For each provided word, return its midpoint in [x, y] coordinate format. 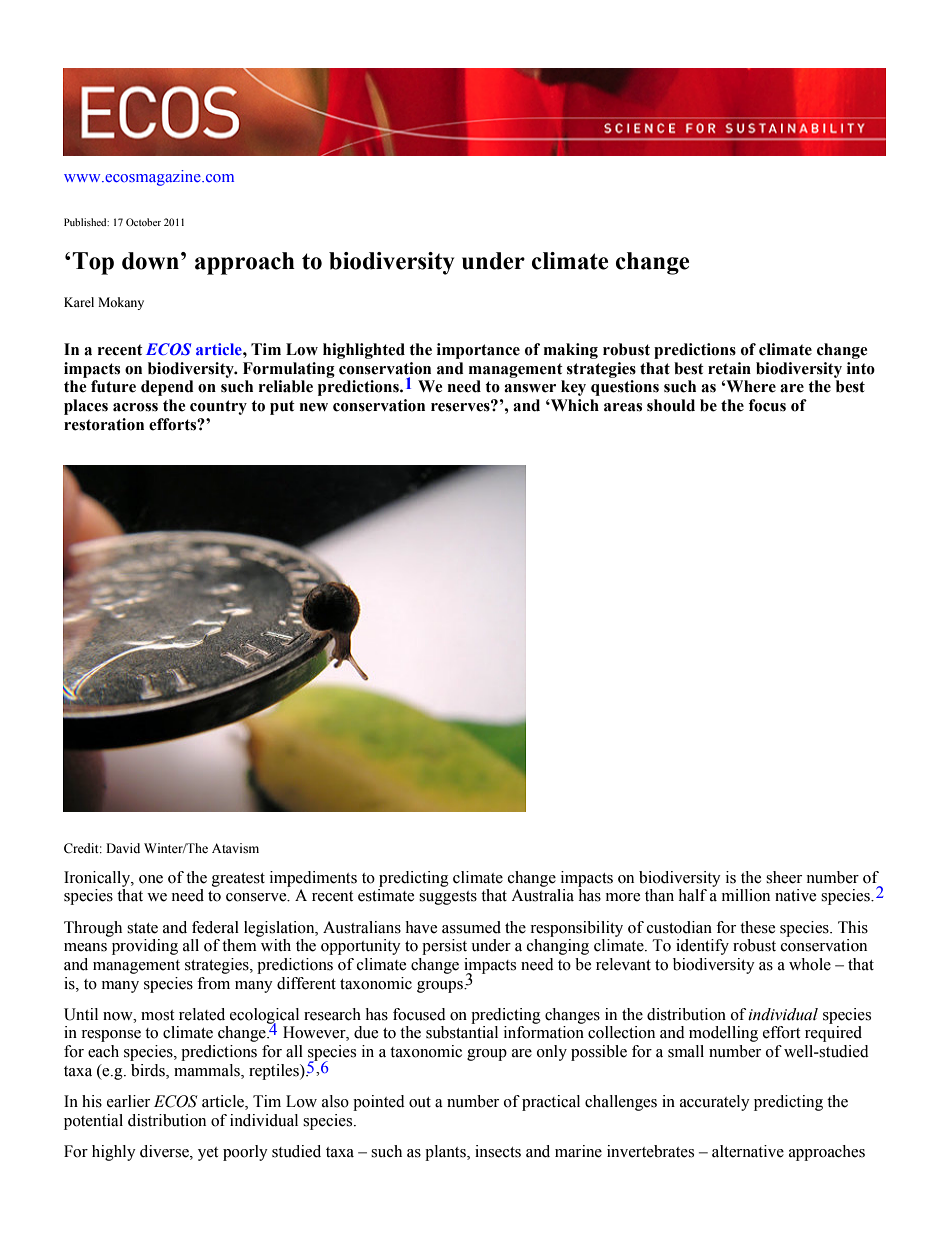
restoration [104, 424]
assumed [471, 927]
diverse [165, 1151]
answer [530, 388]
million [746, 895]
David [123, 848]
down [150, 261]
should [671, 405]
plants [446, 1153]
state [142, 928]
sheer [784, 877]
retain [729, 368]
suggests [448, 898]
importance [478, 351]
